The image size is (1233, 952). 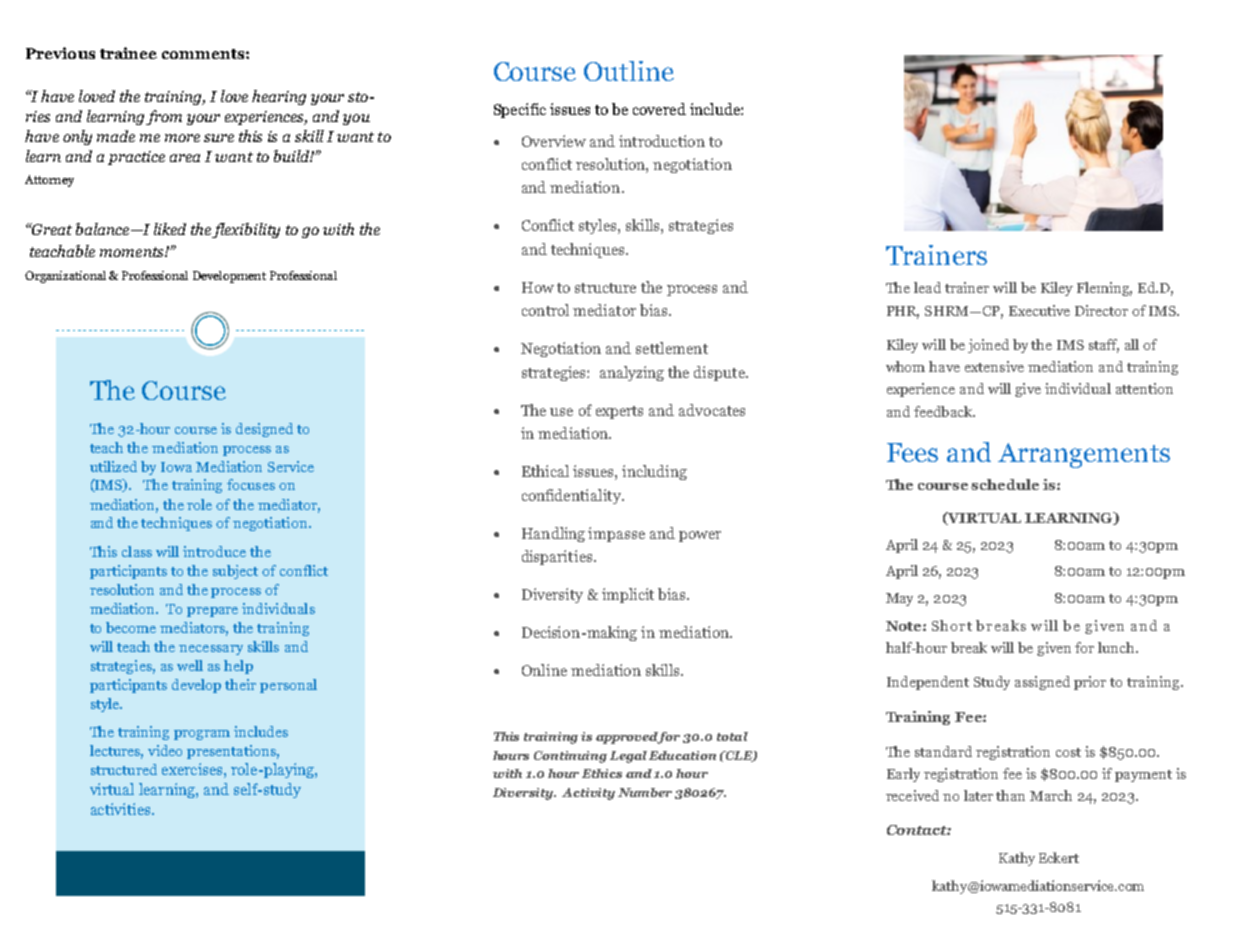 I want to click on covered, so click(x=659, y=109).
